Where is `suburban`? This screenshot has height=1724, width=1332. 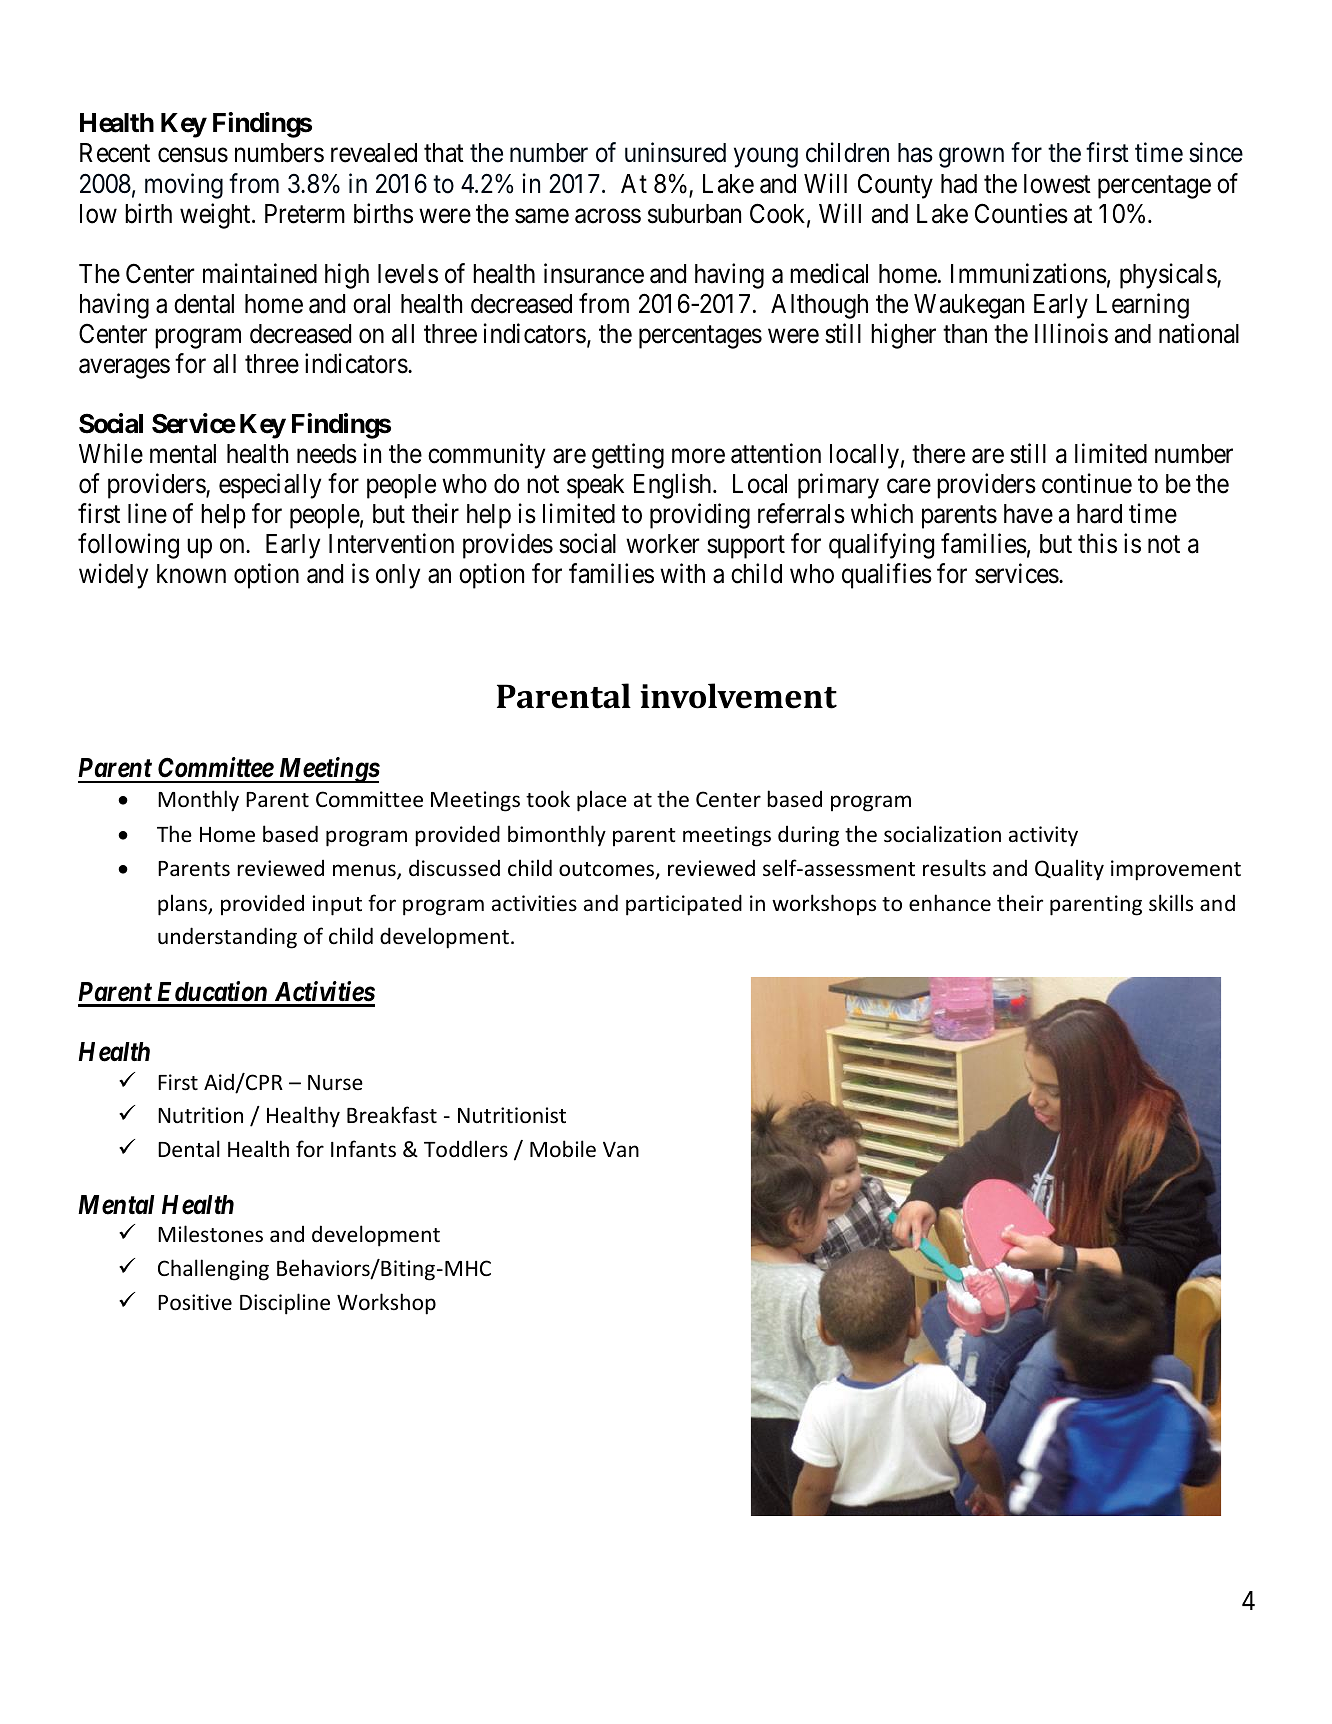 suburban is located at coordinates (694, 214).
